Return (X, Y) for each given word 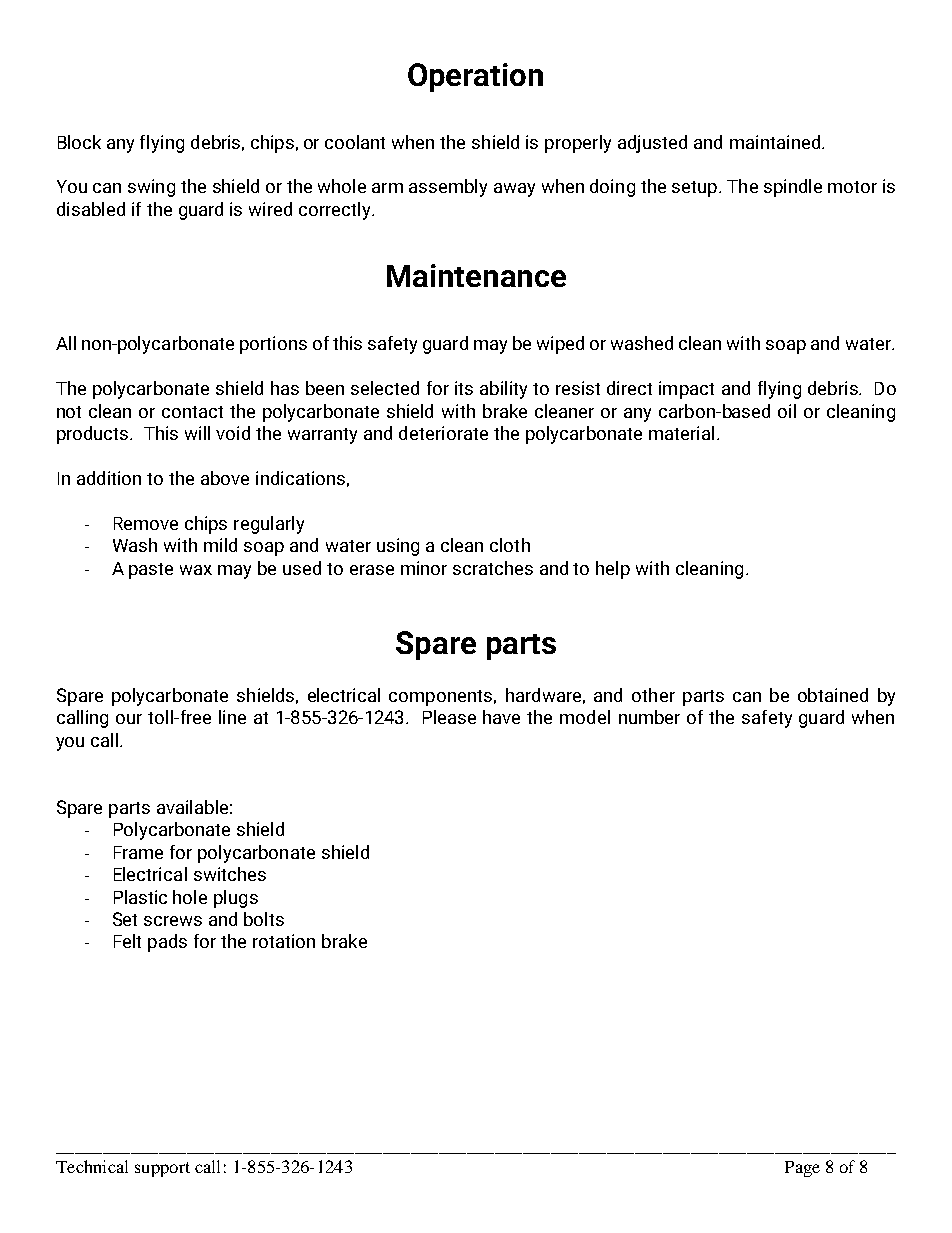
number (649, 717)
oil (787, 411)
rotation (284, 941)
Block (79, 142)
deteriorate (443, 433)
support (162, 1169)
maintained (776, 142)
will (197, 433)
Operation (475, 77)
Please (449, 717)
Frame (138, 852)
